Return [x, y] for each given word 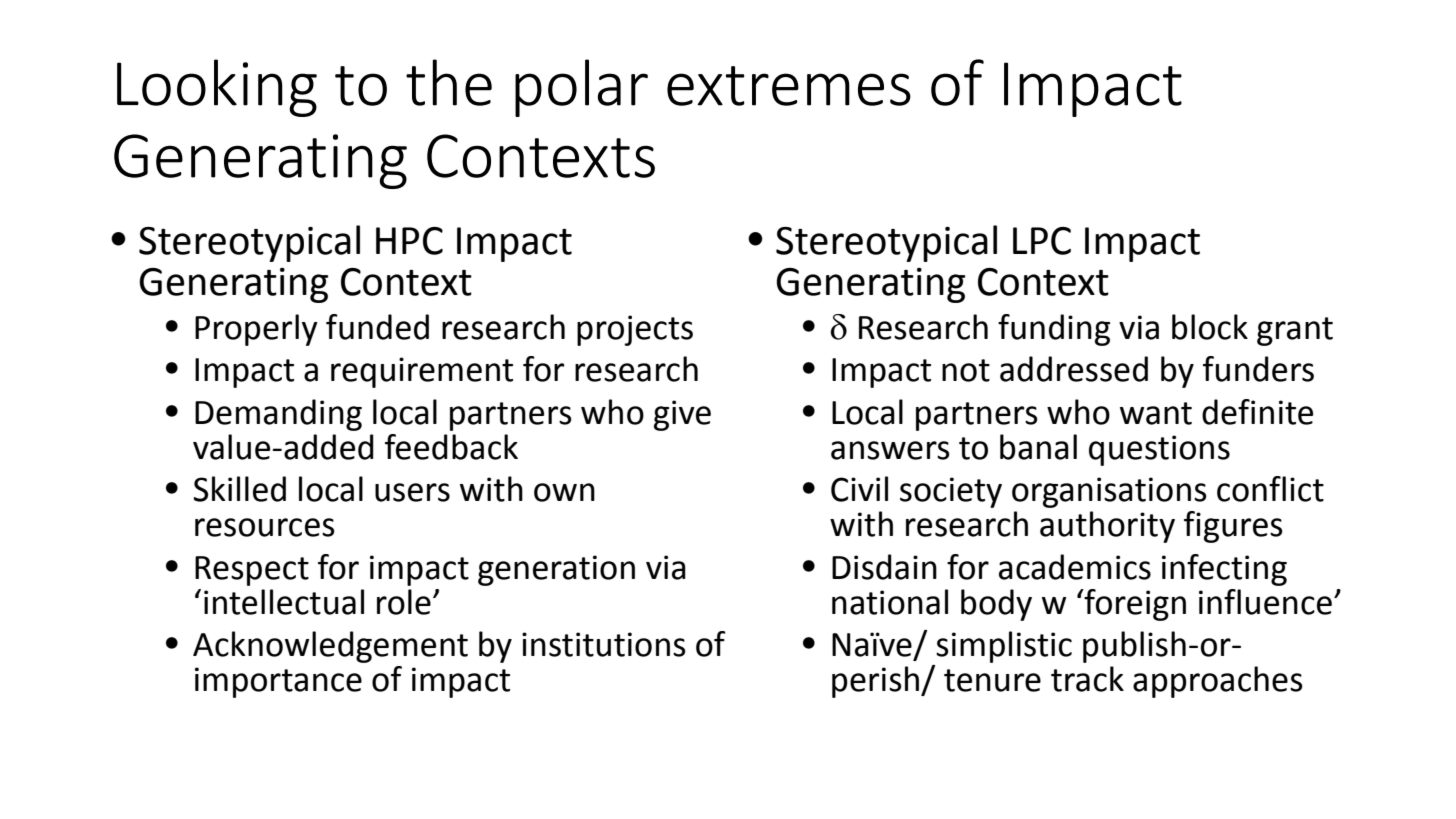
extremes [789, 86]
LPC [1042, 241]
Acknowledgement [330, 647]
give [682, 415]
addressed [1074, 369]
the [449, 82]
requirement [422, 372]
